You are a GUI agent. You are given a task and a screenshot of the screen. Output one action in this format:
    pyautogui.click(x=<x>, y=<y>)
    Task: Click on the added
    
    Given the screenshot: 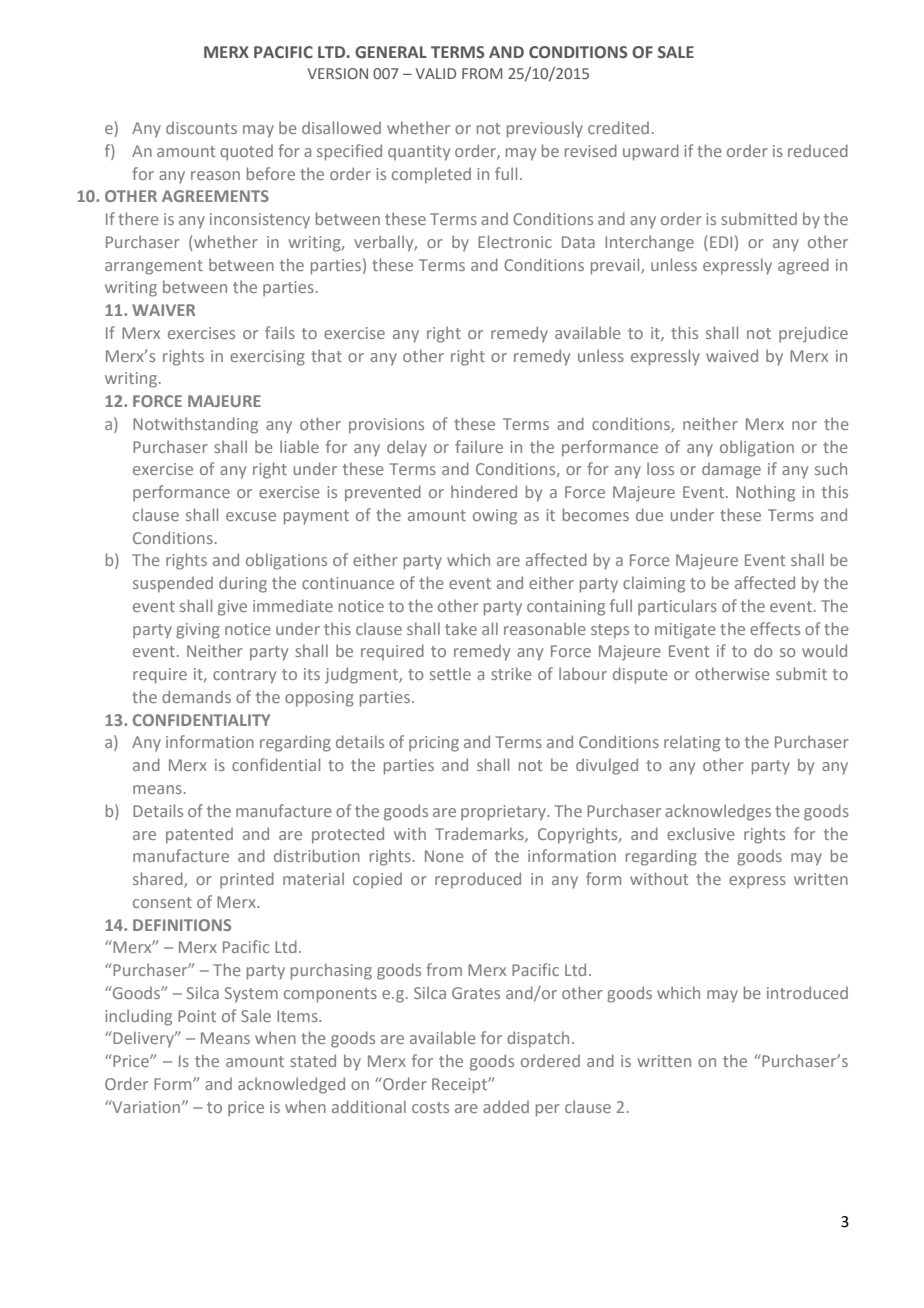 What is the action you would take?
    pyautogui.click(x=506, y=1106)
